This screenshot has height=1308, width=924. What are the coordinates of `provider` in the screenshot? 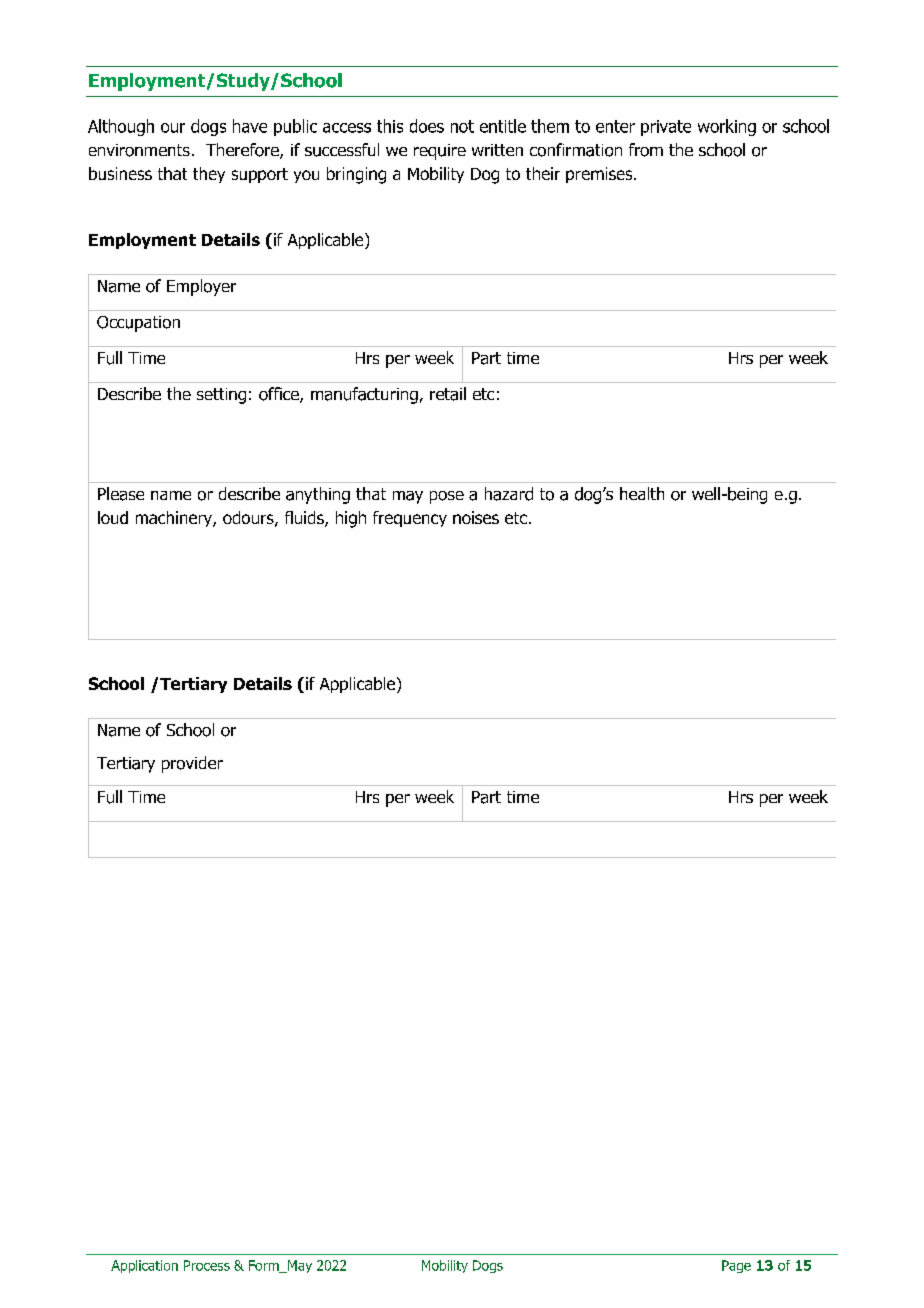 It's located at (192, 764).
